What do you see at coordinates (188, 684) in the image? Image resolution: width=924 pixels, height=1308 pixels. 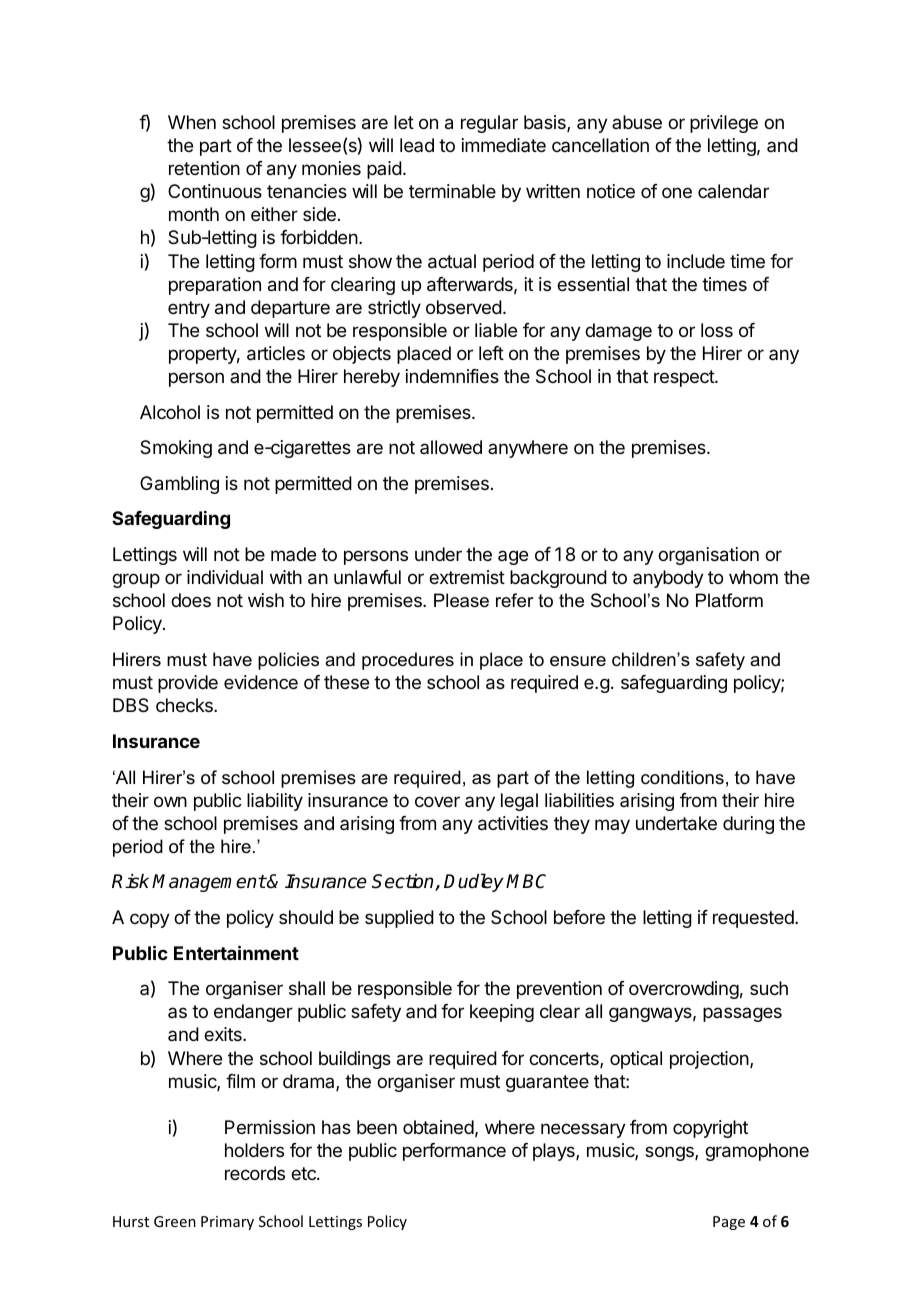 I see `provide` at bounding box center [188, 684].
